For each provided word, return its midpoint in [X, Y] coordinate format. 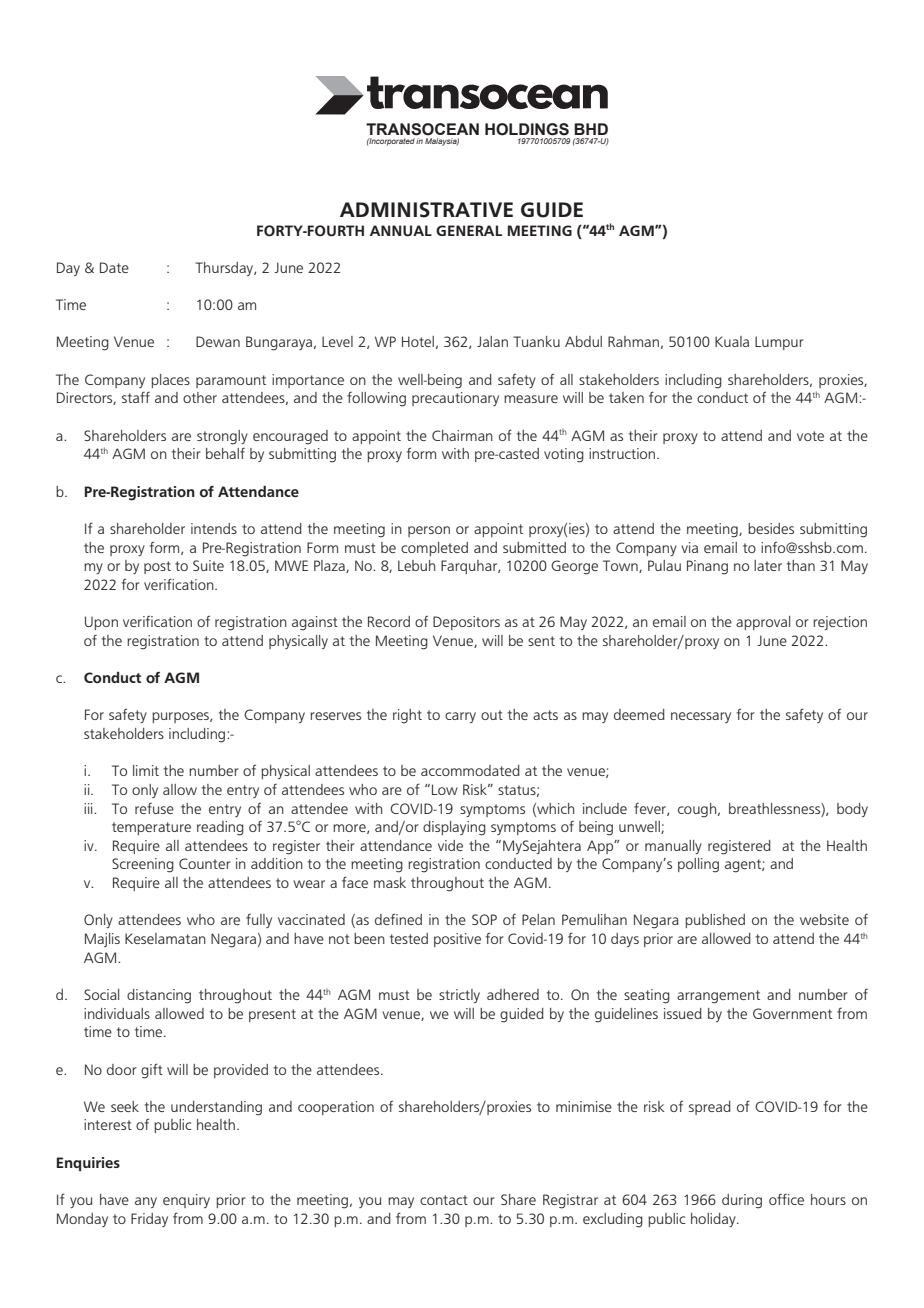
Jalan [492, 341]
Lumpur [779, 343]
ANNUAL [401, 231]
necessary [701, 717]
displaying [454, 828]
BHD [591, 129]
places [170, 381]
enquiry [186, 1201]
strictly [459, 996]
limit [146, 770]
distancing [159, 996]
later [768, 565]
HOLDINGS [527, 129]
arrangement [718, 997]
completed [434, 549]
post [157, 567]
